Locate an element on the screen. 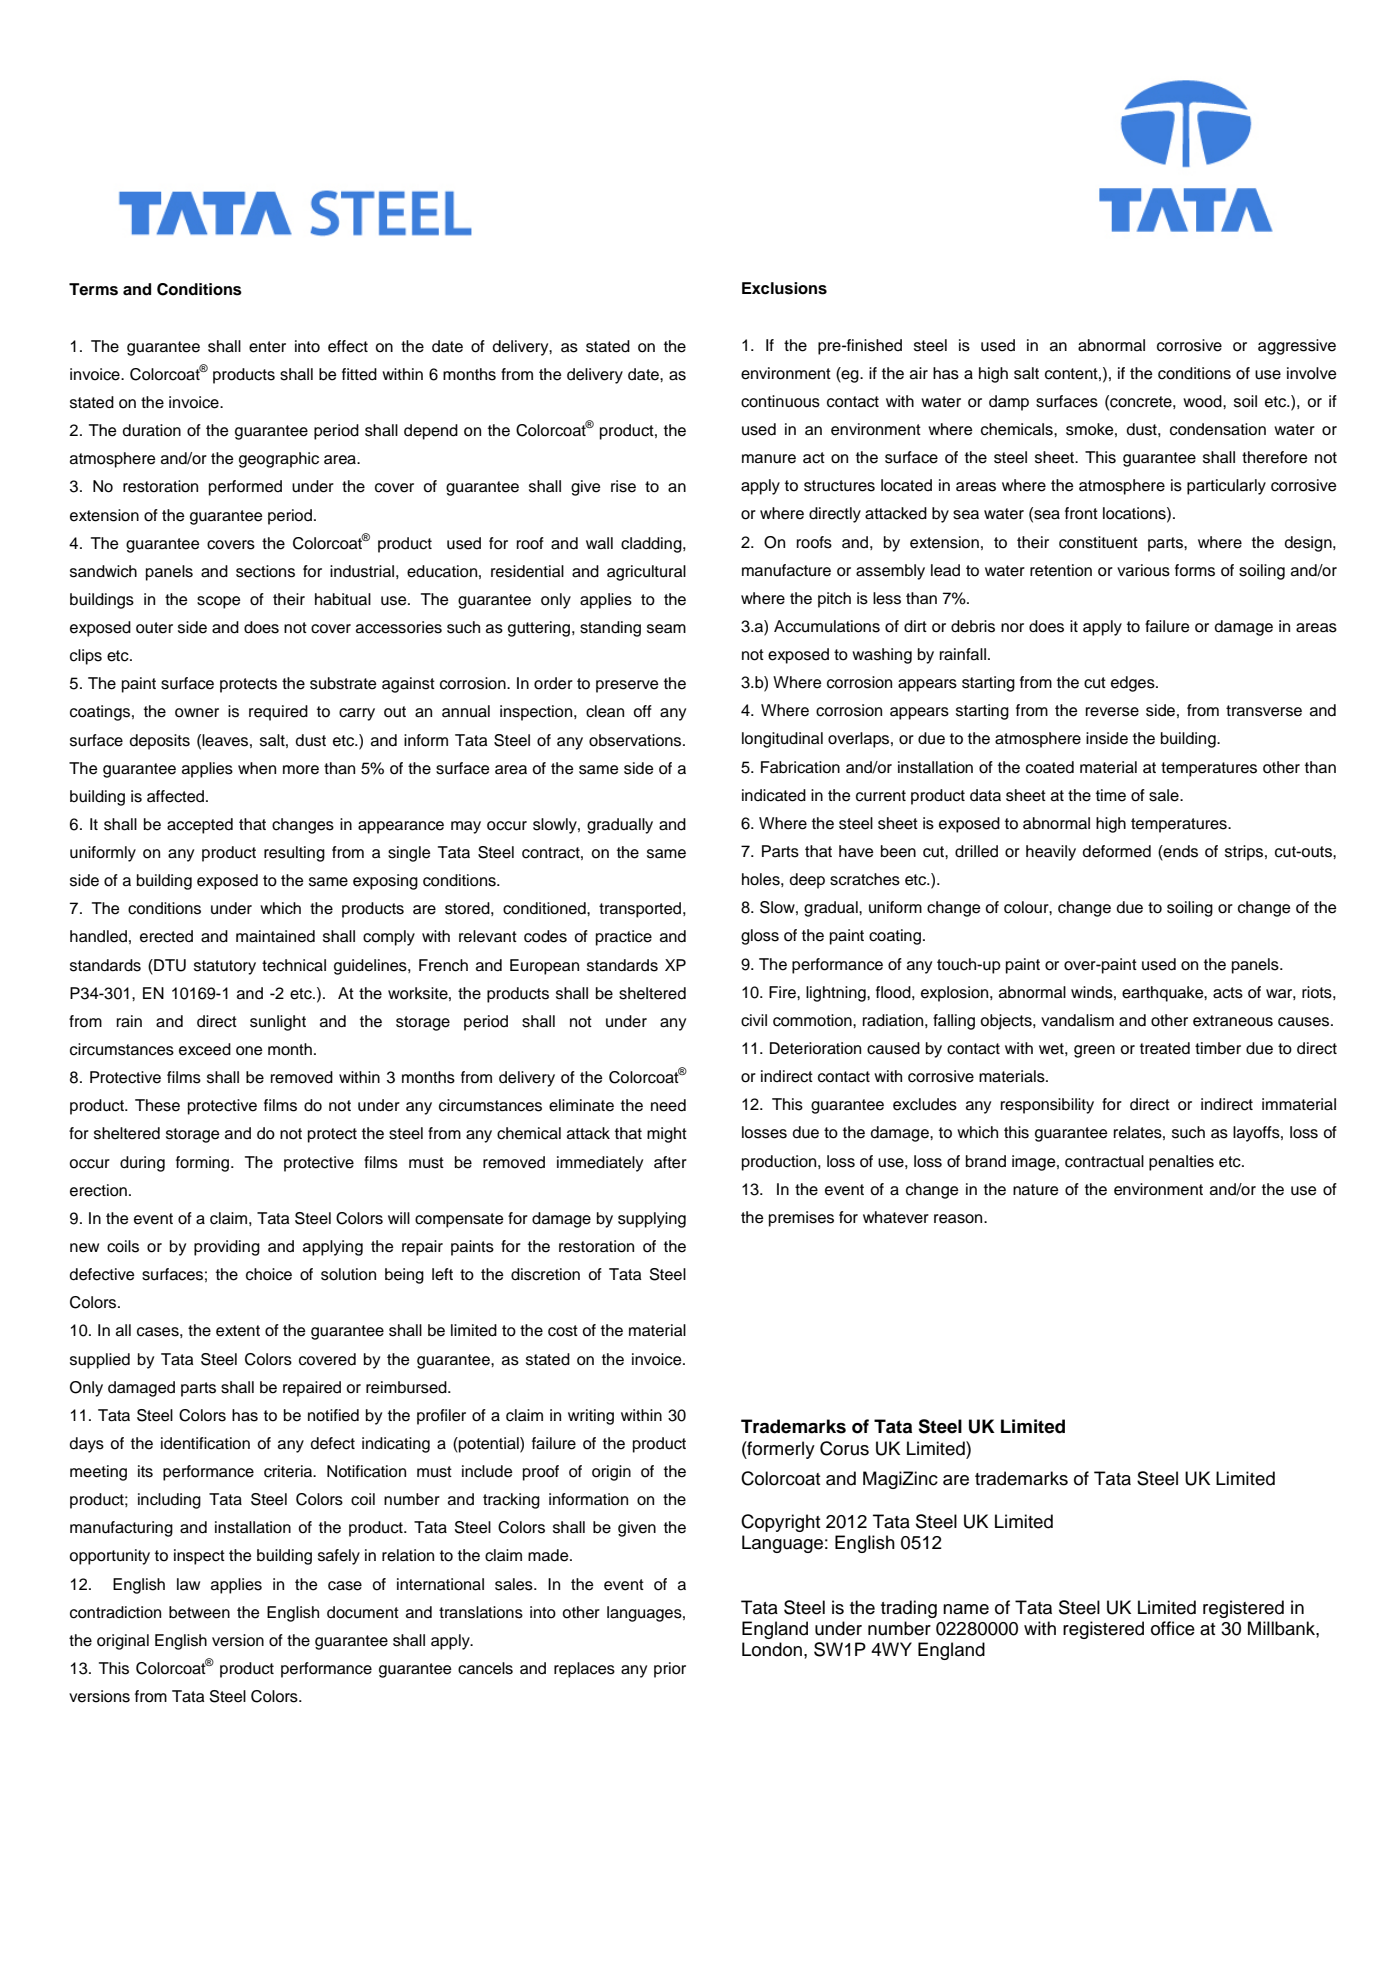  Exclusions is located at coordinates (784, 288).
